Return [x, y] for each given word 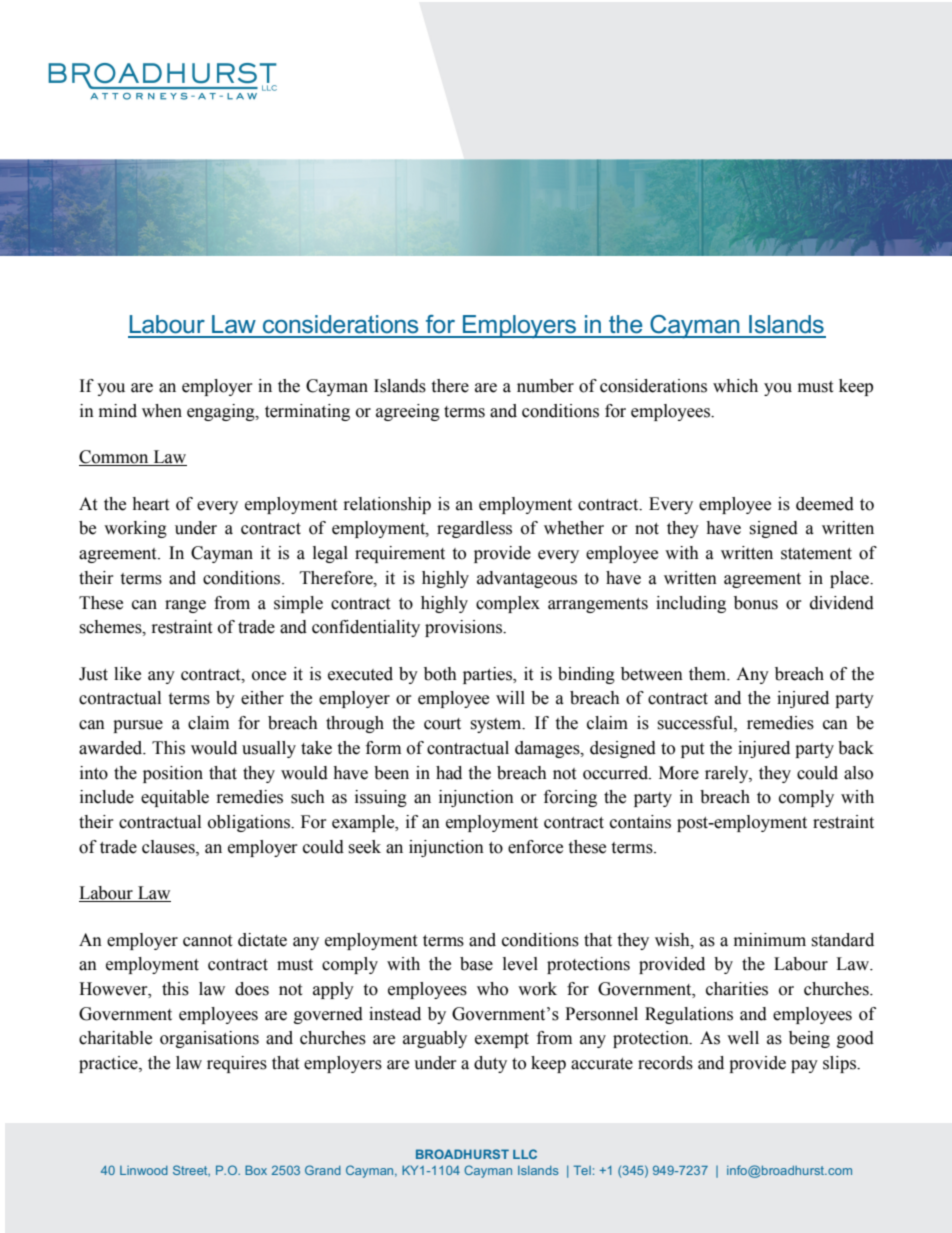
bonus [756, 603]
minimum [770, 940]
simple [298, 604]
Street [191, 1170]
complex [508, 604]
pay [804, 1066]
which [735, 386]
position [173, 774]
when [162, 411]
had [449, 773]
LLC [525, 1154]
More [679, 773]
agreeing [408, 412]
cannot [207, 941]
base [476, 964]
